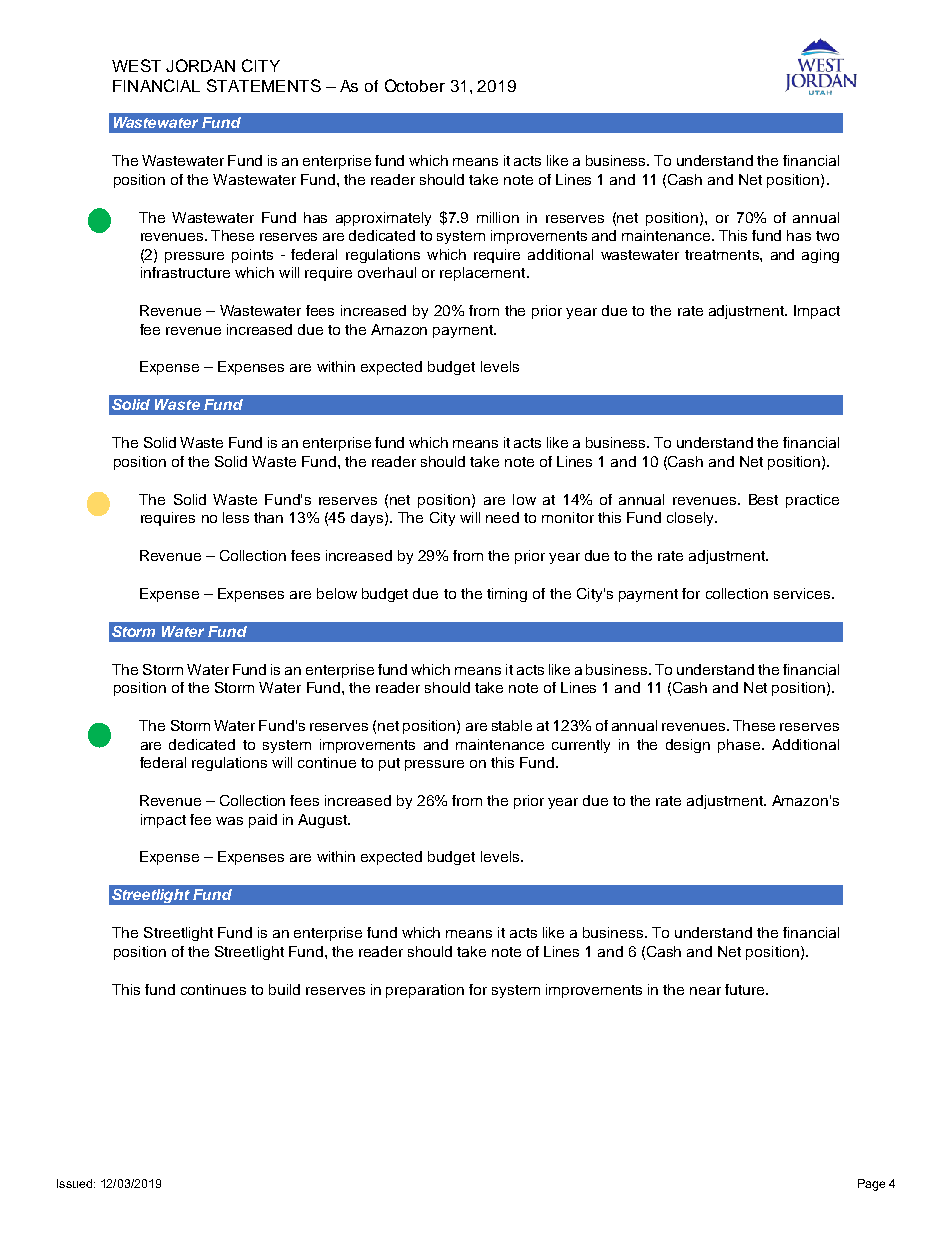  I want to click on less, so click(236, 517).
